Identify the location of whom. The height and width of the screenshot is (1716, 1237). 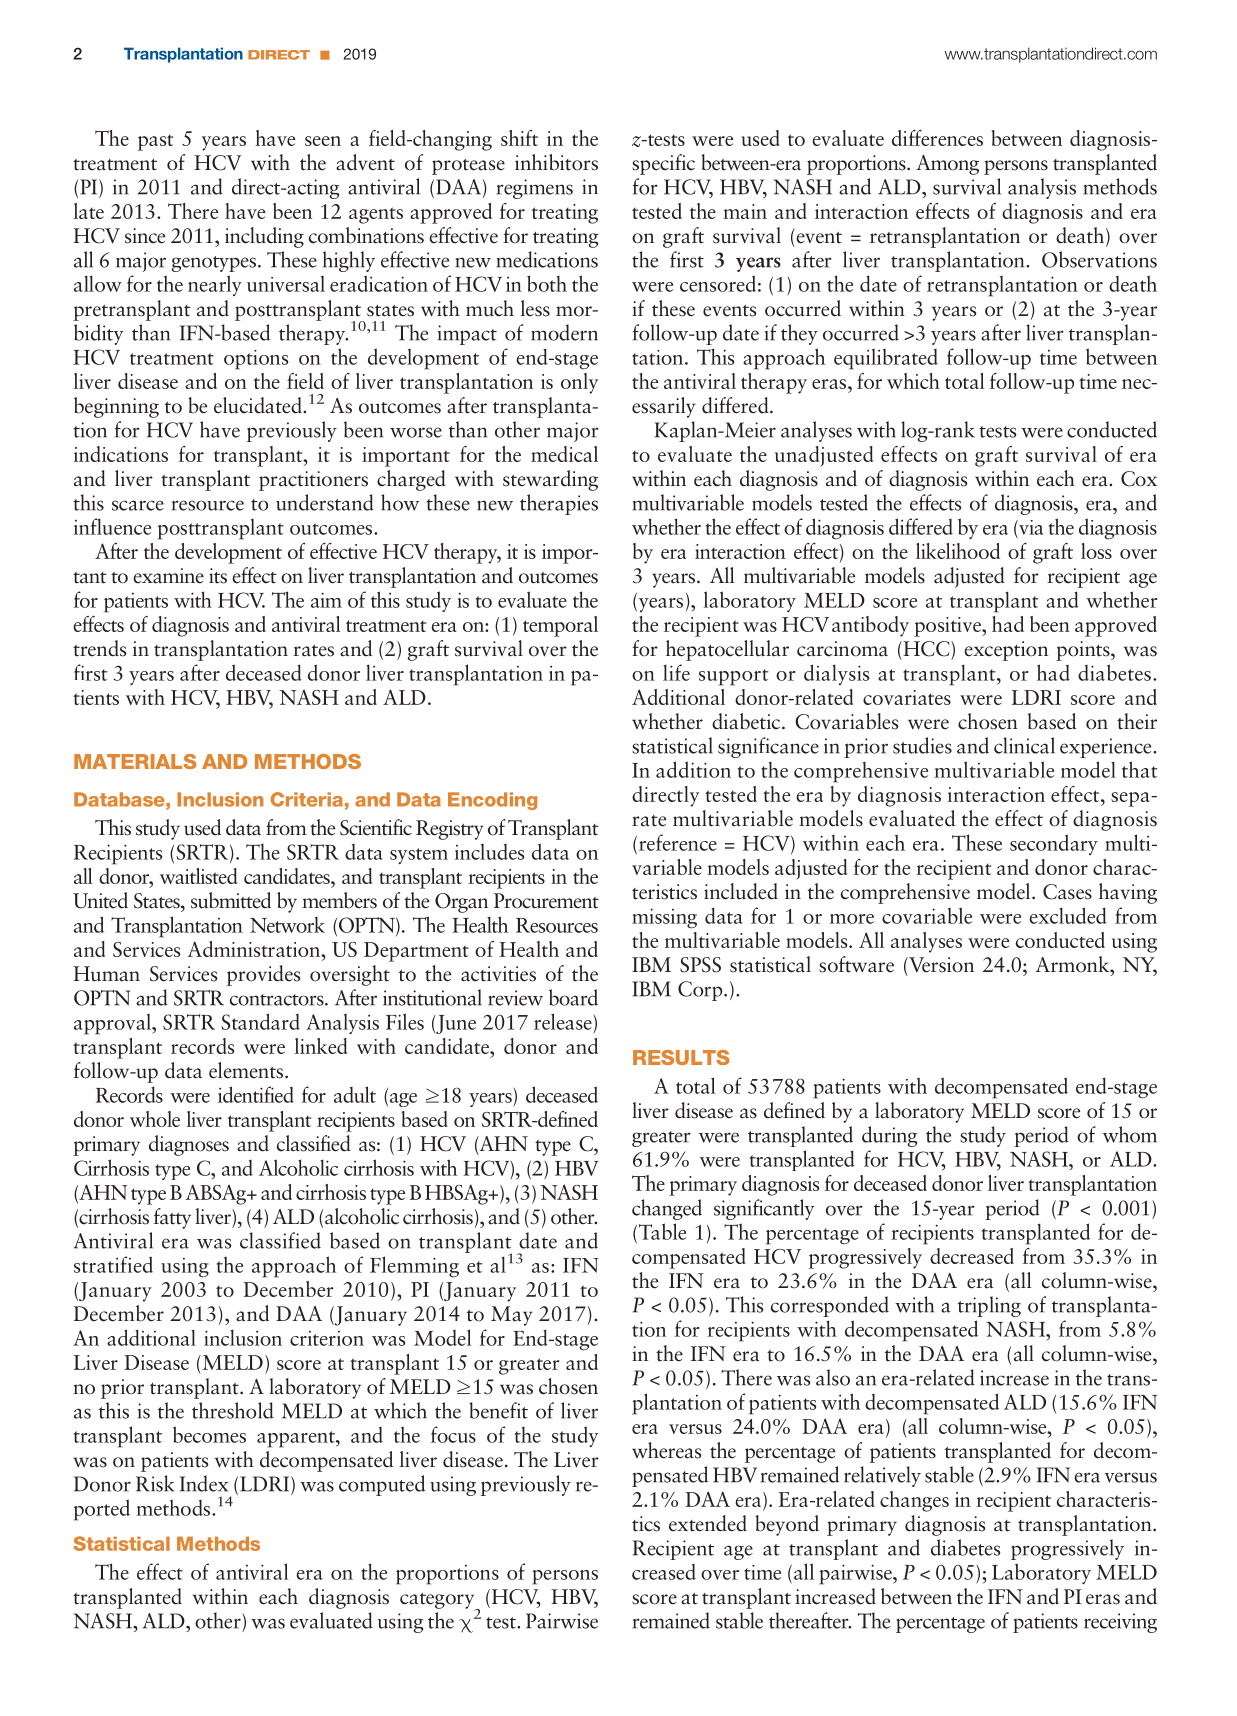
(1130, 1134).
